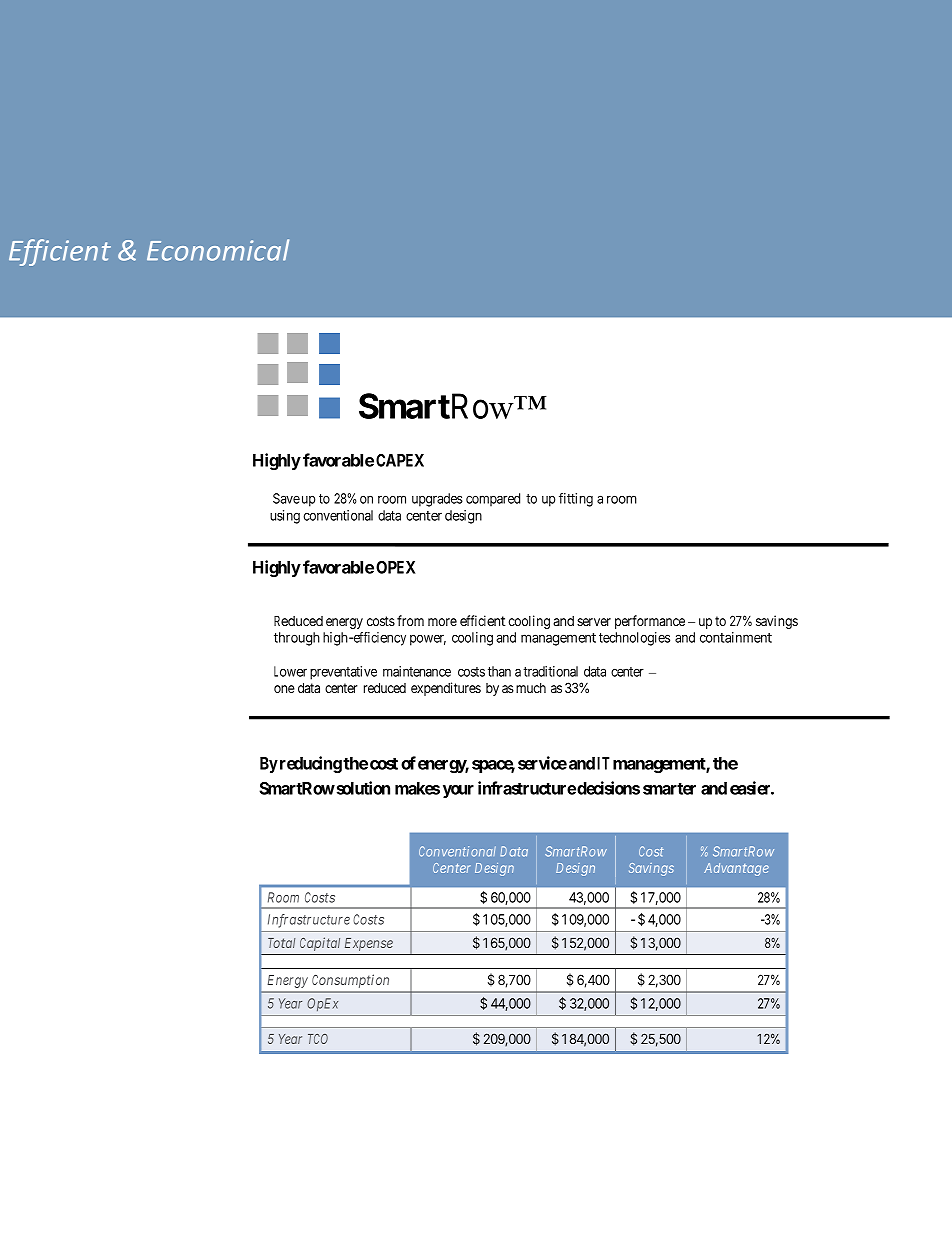 The height and width of the screenshot is (1233, 952). Describe the element at coordinates (493, 500) in the screenshot. I see `compared` at that location.
